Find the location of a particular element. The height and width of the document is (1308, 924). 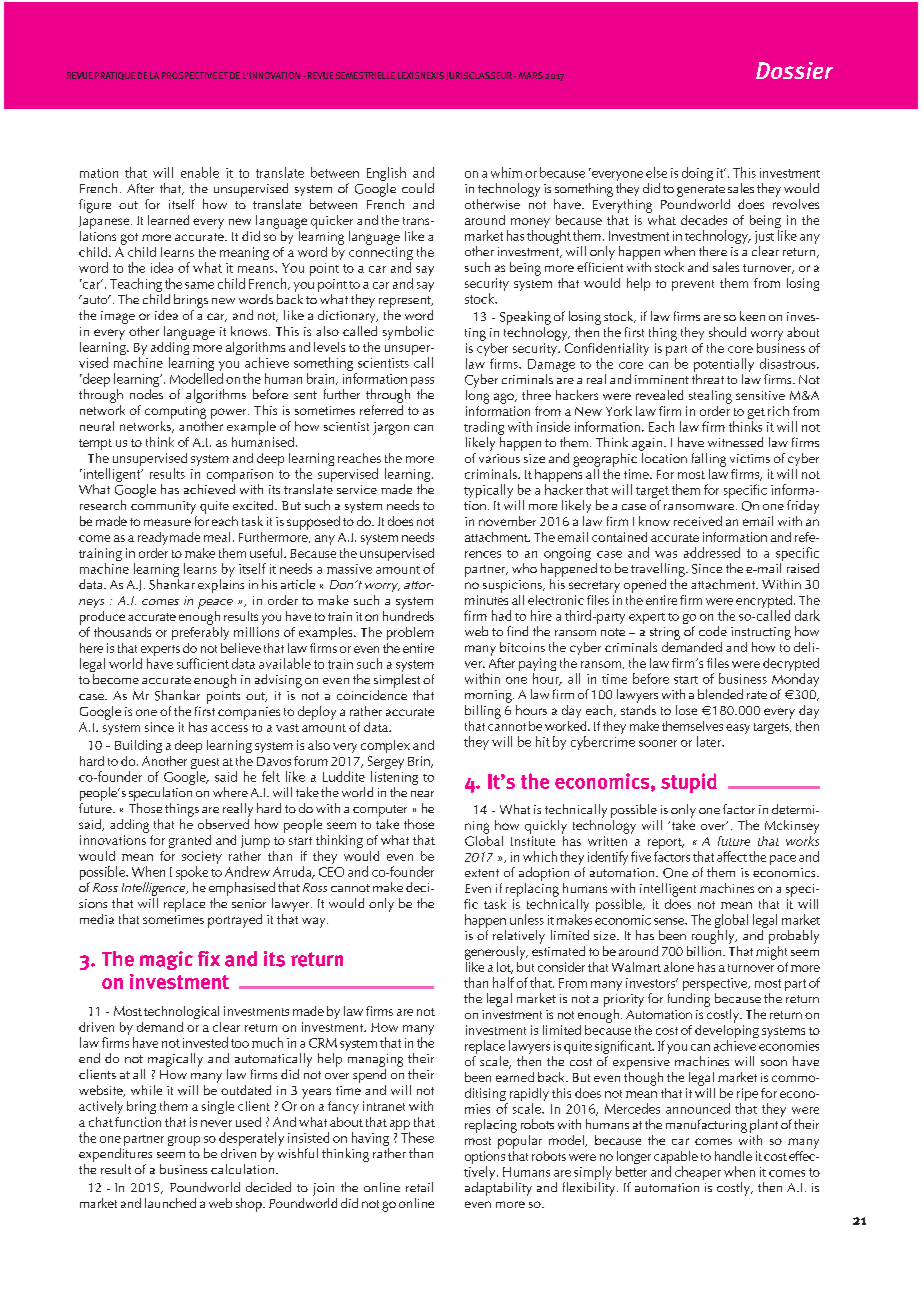

generously is located at coordinates (496, 953).
